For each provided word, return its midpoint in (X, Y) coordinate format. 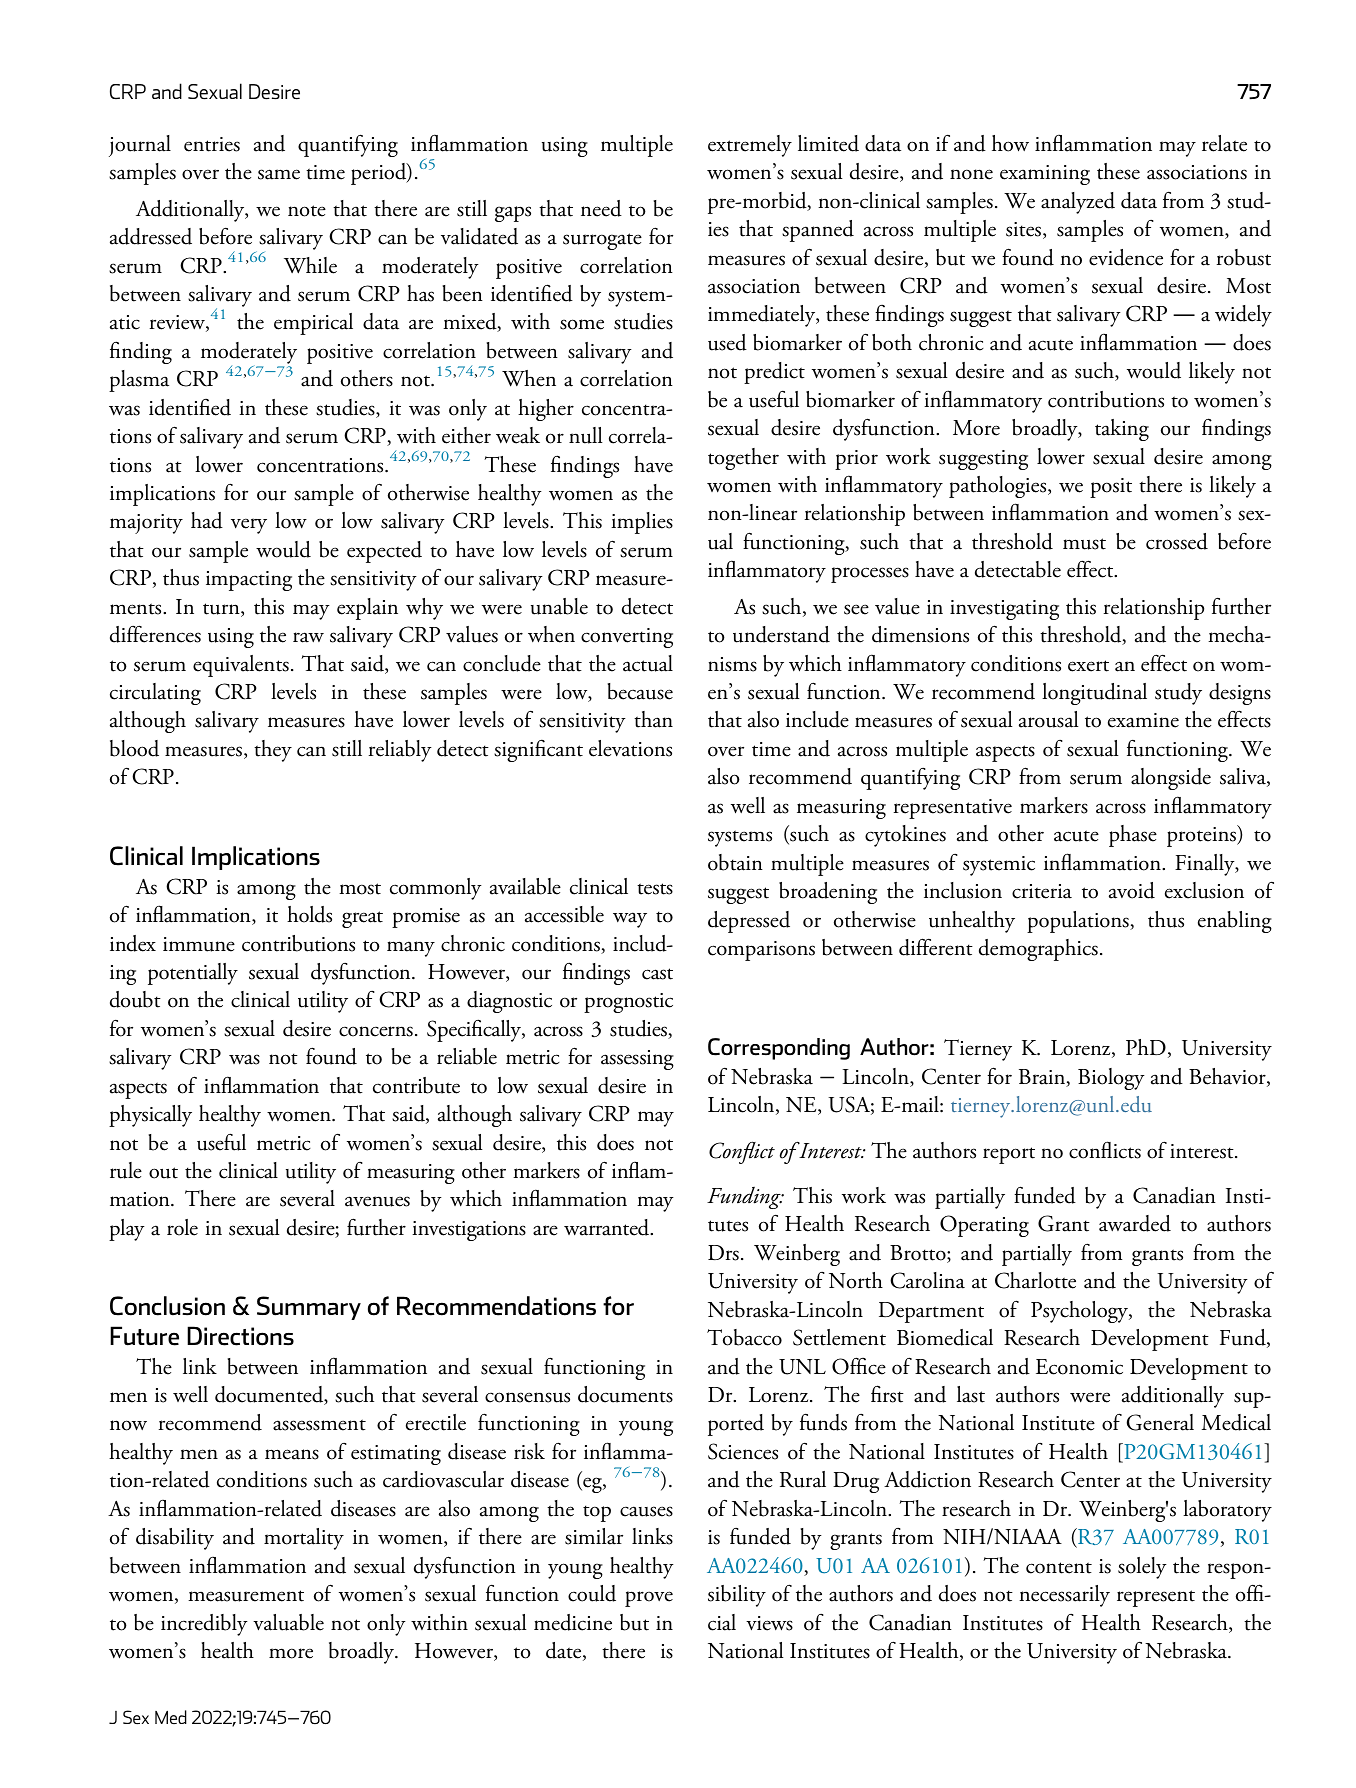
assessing (637, 1060)
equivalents (241, 666)
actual (648, 663)
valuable (288, 1622)
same (279, 174)
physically (150, 1116)
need (601, 208)
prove (649, 1599)
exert (1088, 666)
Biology (1111, 1079)
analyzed (1078, 203)
